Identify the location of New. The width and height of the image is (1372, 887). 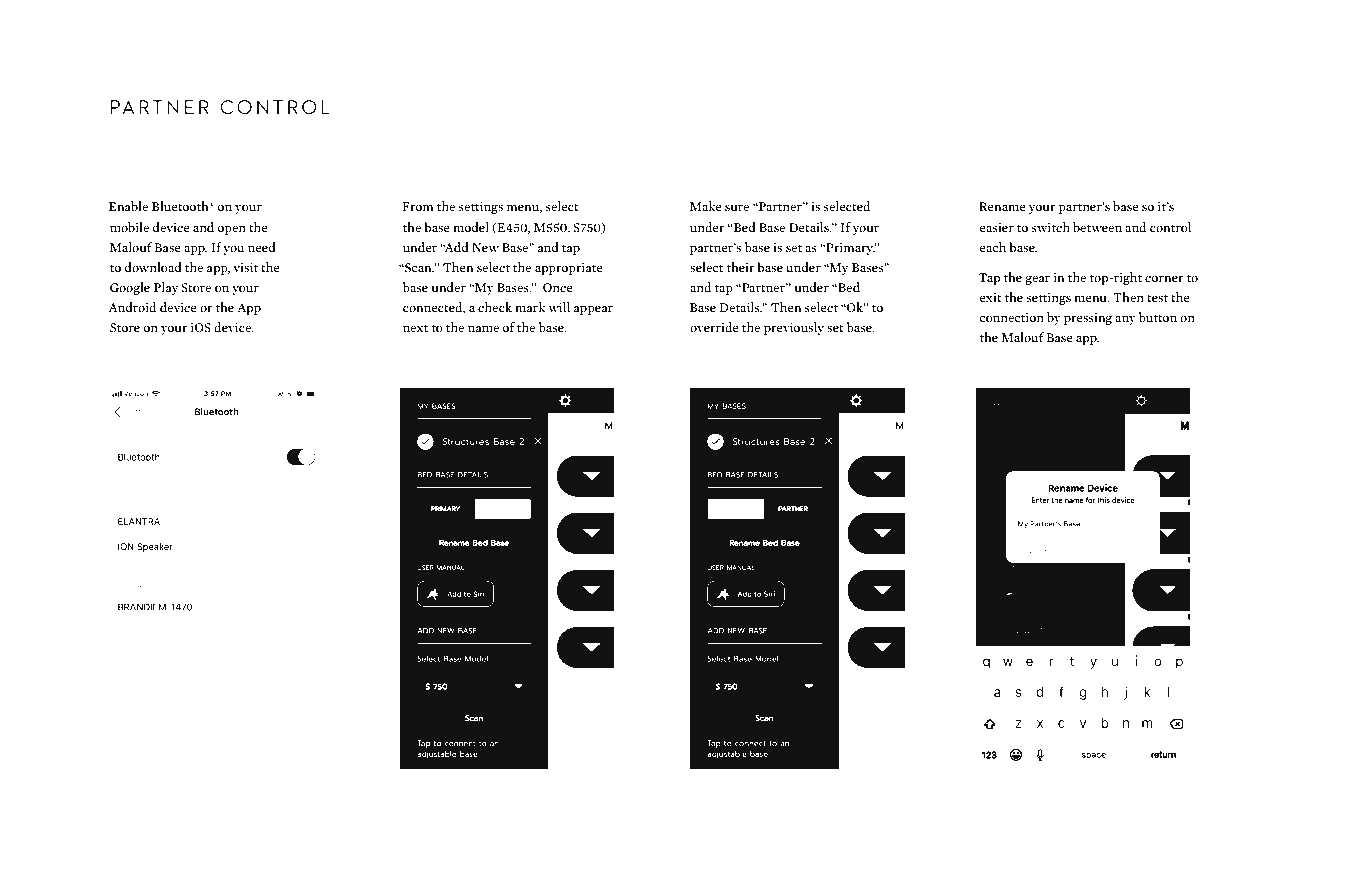
(485, 247).
